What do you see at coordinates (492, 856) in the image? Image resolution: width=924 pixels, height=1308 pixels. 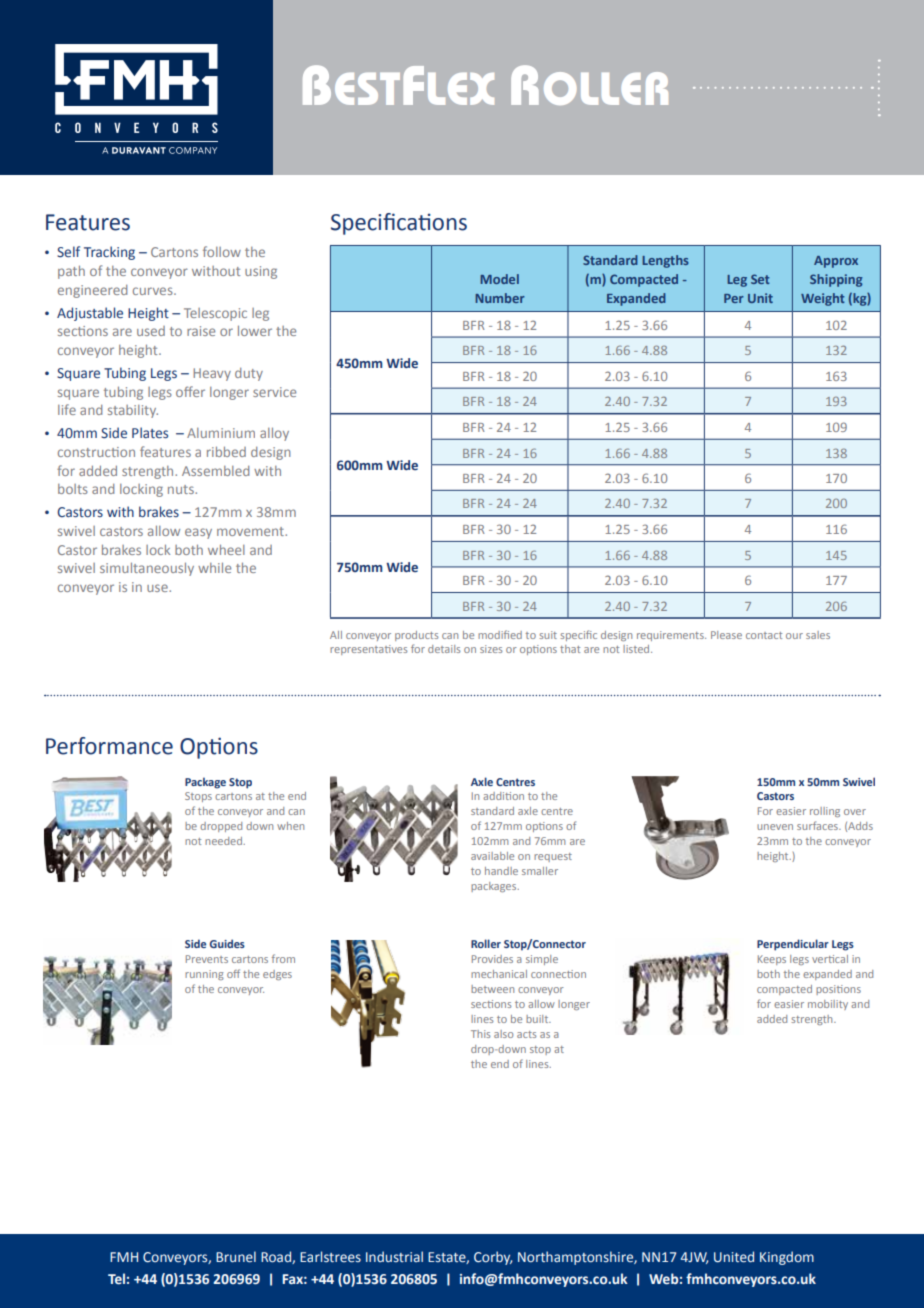 I see `available` at bounding box center [492, 856].
